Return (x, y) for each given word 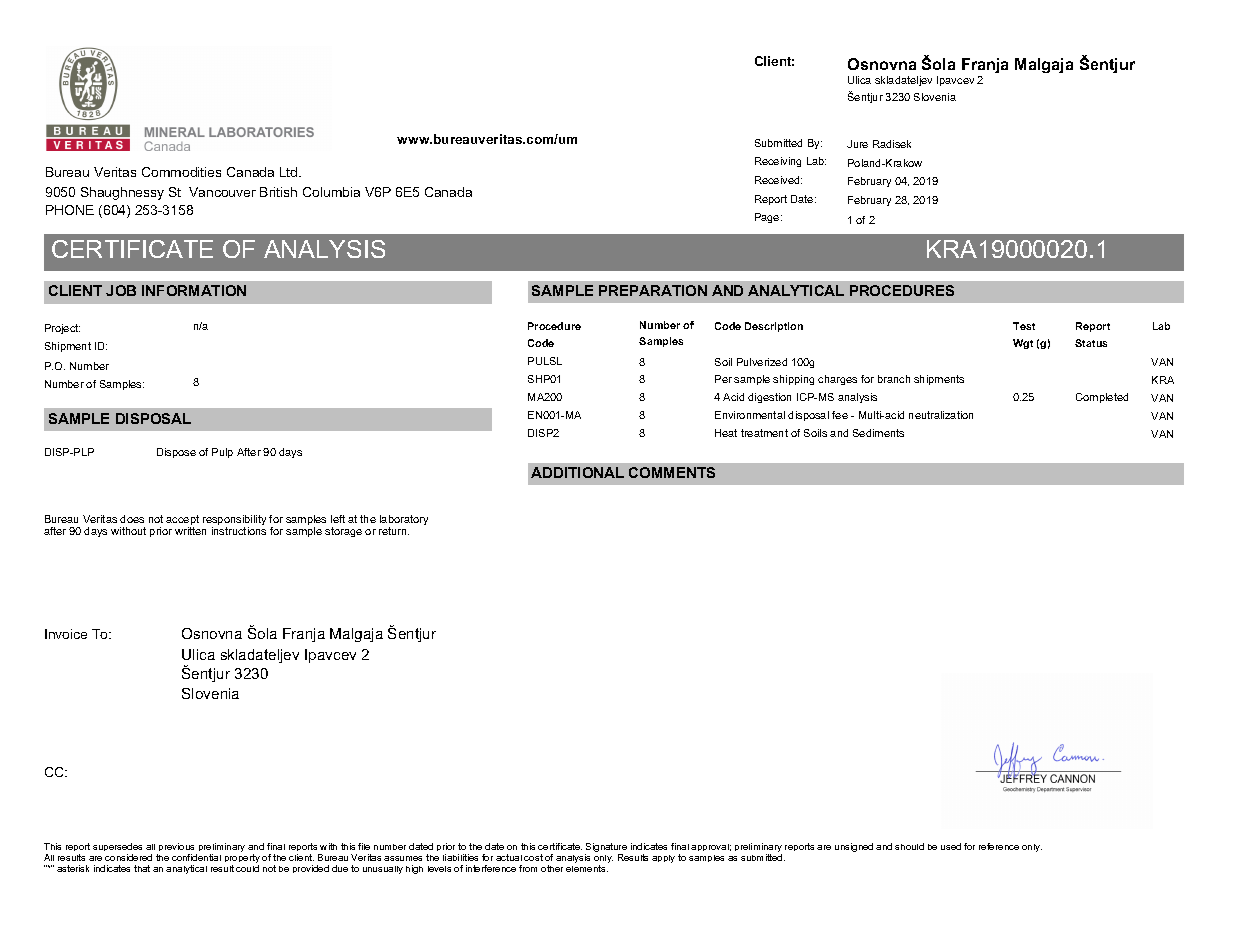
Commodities (181, 172)
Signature (606, 849)
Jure (857, 144)
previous (177, 849)
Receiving (778, 162)
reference (999, 846)
